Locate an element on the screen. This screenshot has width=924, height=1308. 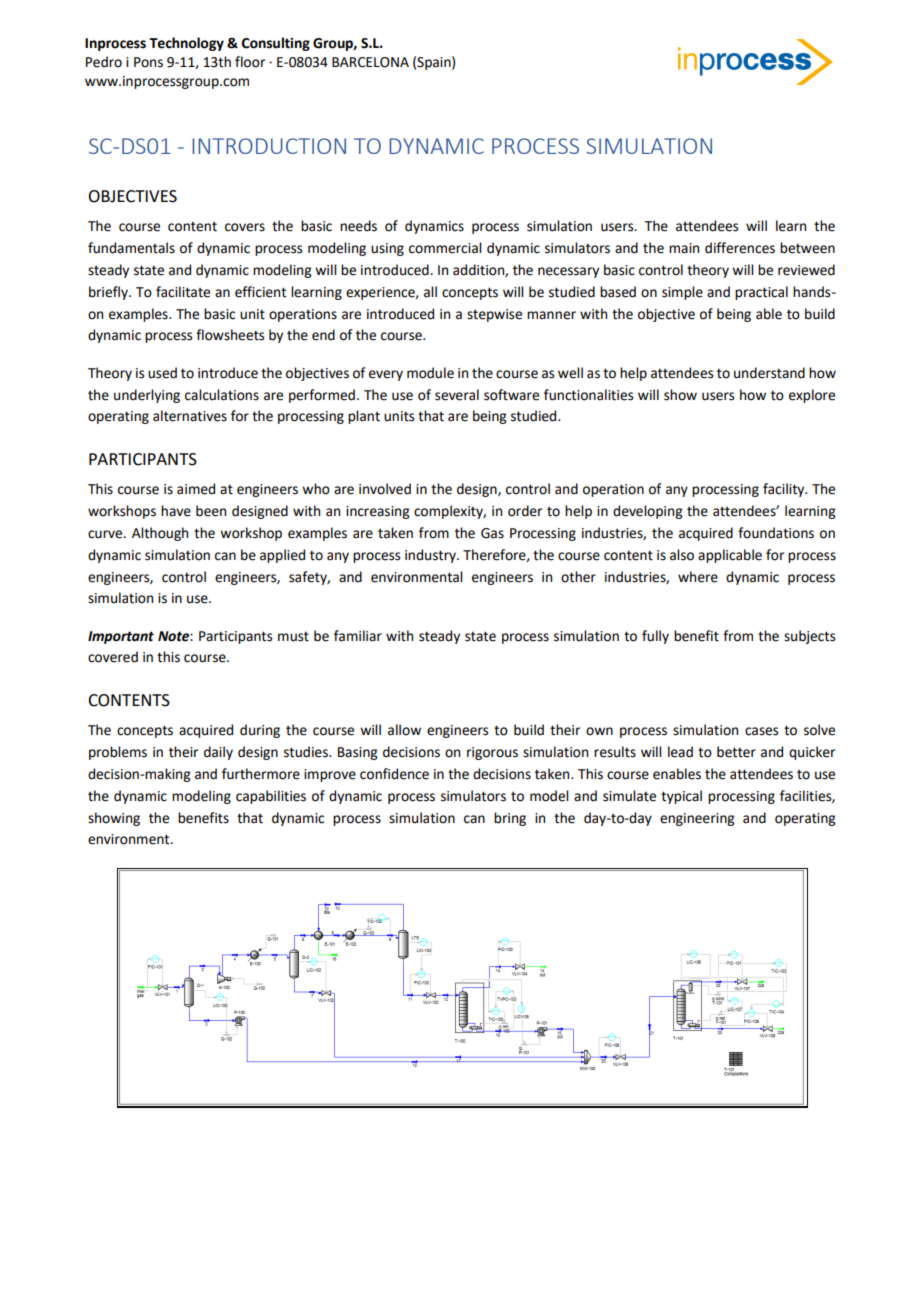
differences is located at coordinates (740, 248).
